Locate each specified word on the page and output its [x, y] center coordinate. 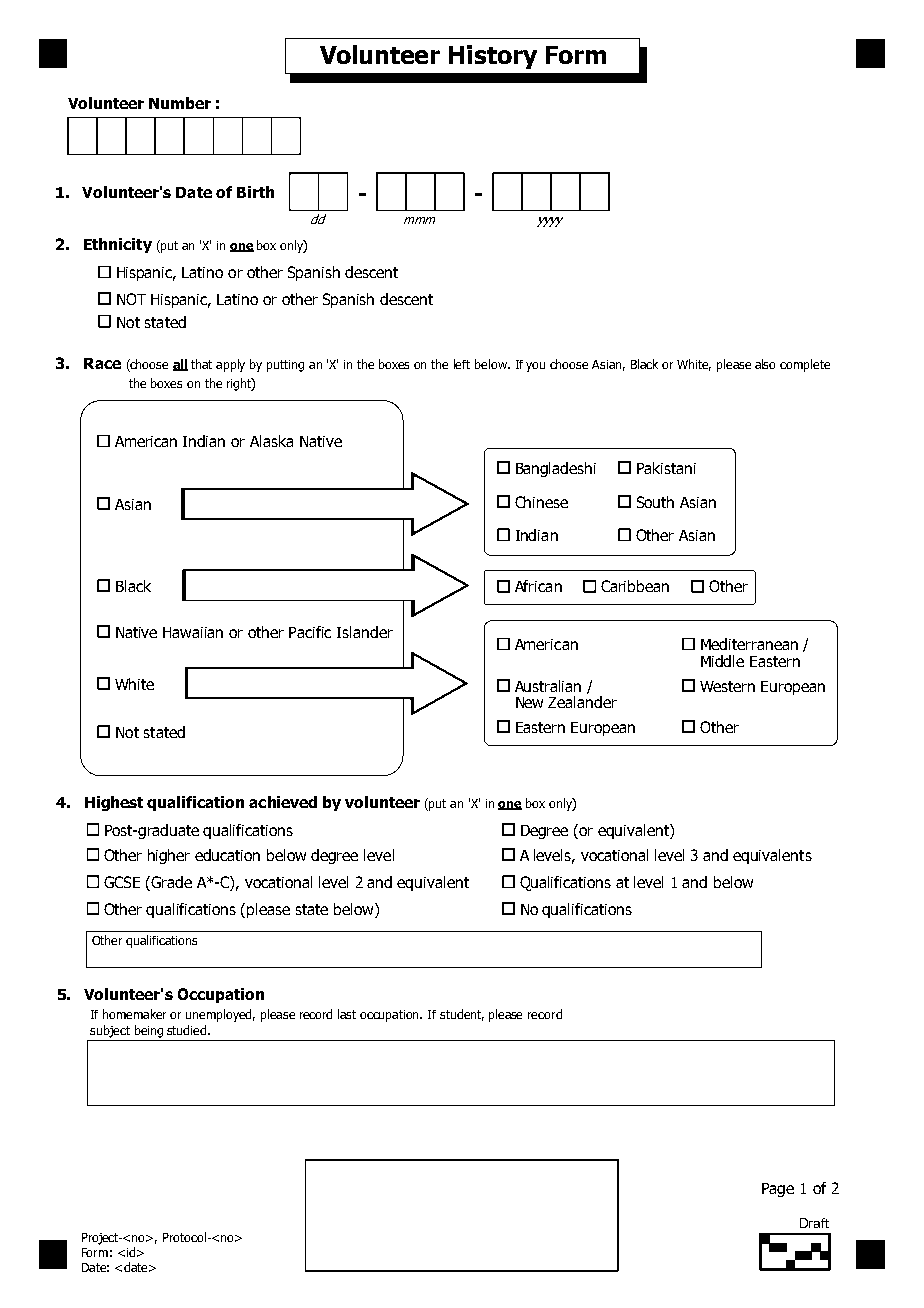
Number [180, 103]
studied [188, 1030]
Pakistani [666, 468]
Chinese [541, 502]
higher [169, 856]
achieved [283, 802]
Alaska [271, 441]
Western [727, 686]
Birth [255, 192]
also [765, 364]
